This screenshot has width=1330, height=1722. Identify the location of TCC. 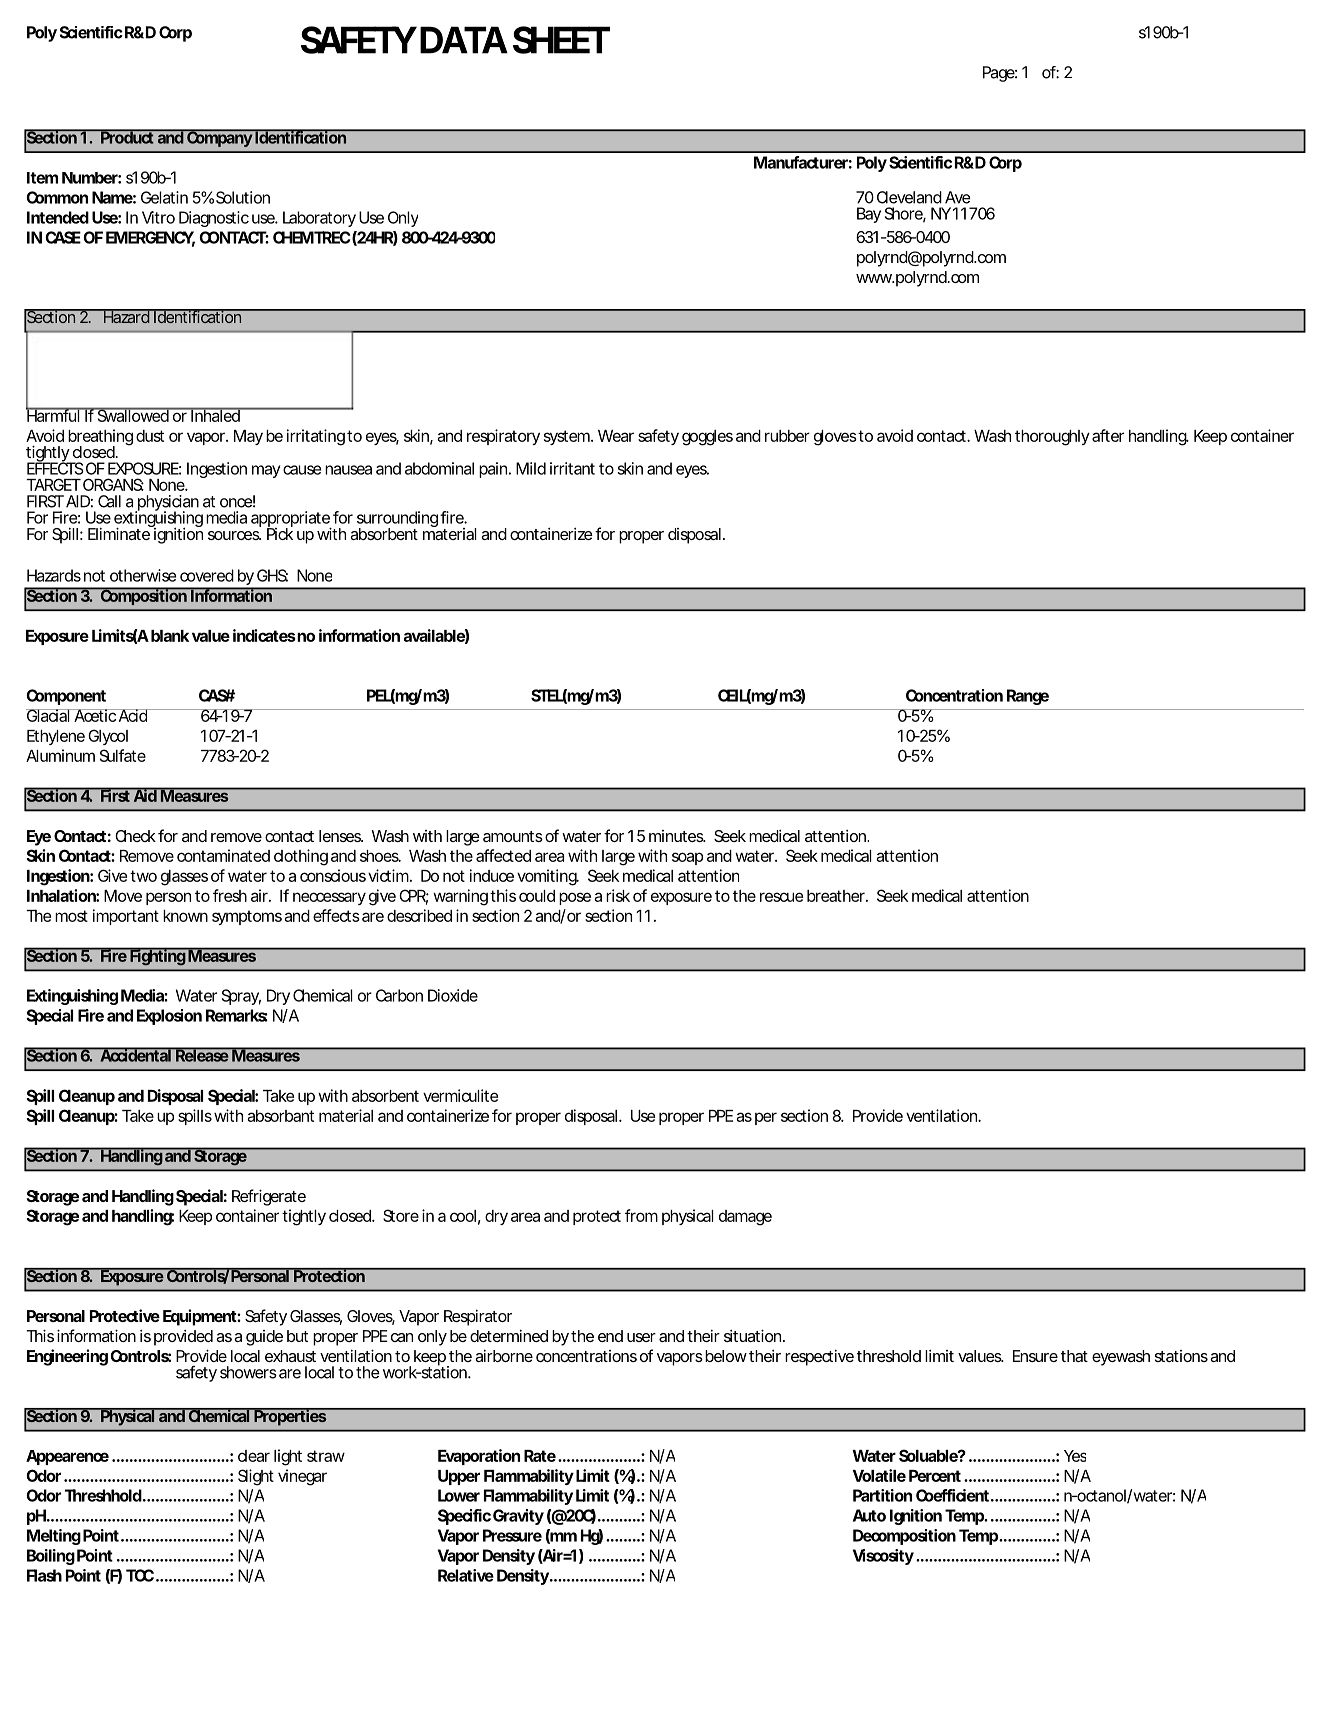
(140, 1575).
